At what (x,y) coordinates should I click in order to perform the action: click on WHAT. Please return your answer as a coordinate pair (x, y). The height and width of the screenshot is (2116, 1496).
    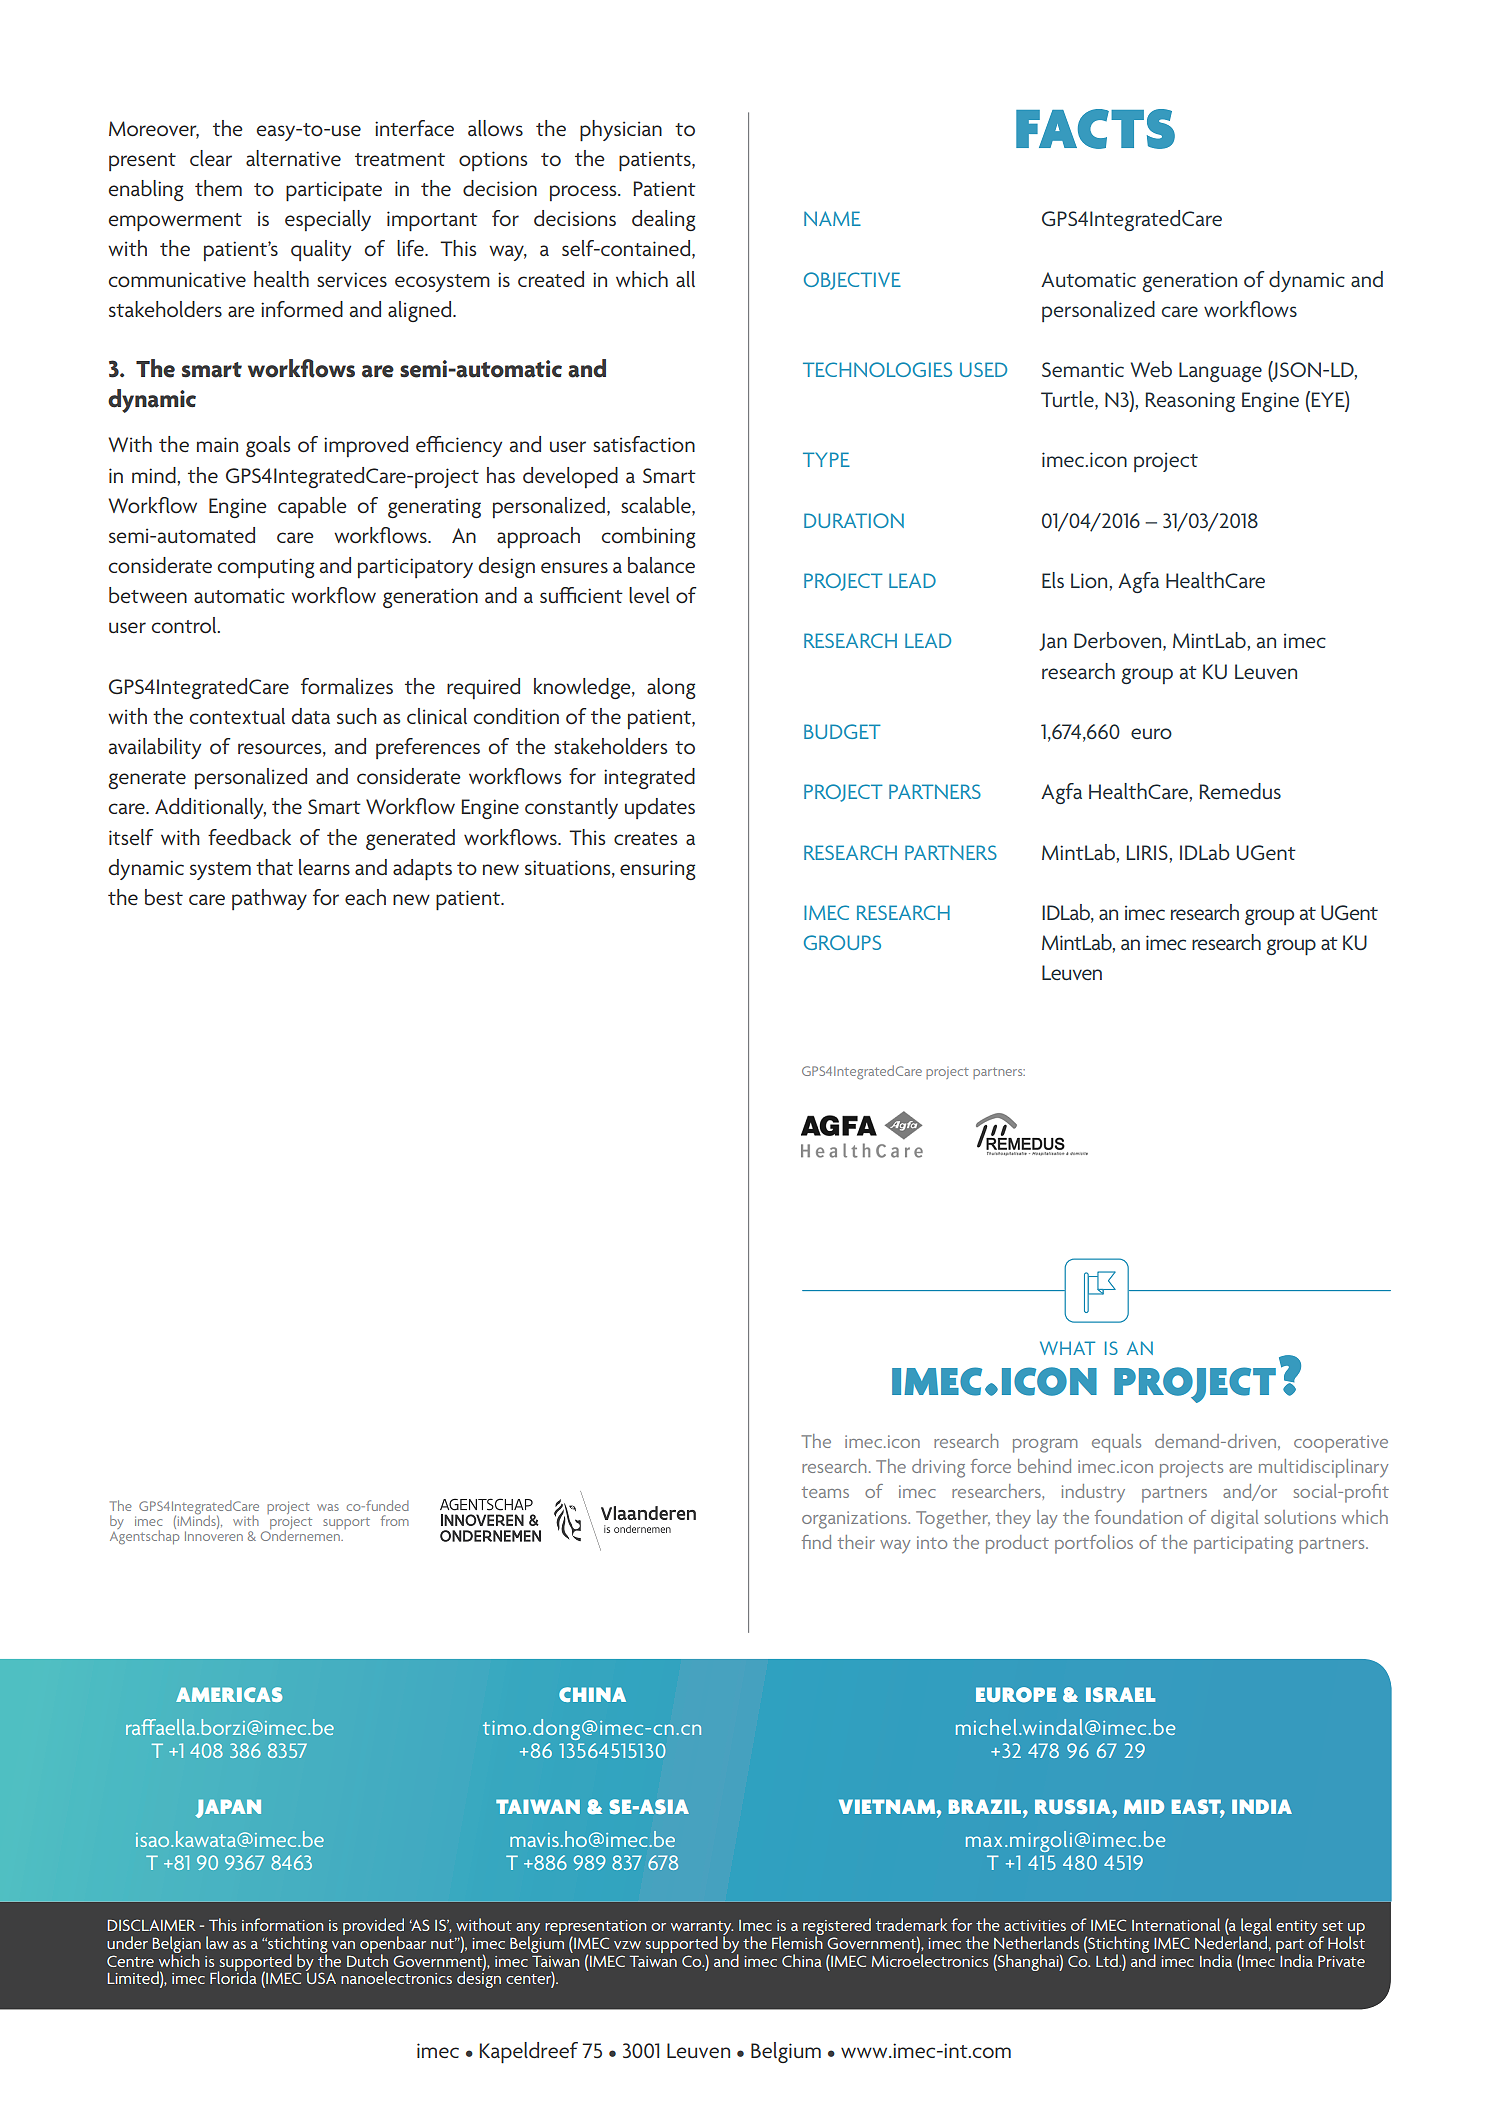
    Looking at the image, I should click on (1067, 1348).
